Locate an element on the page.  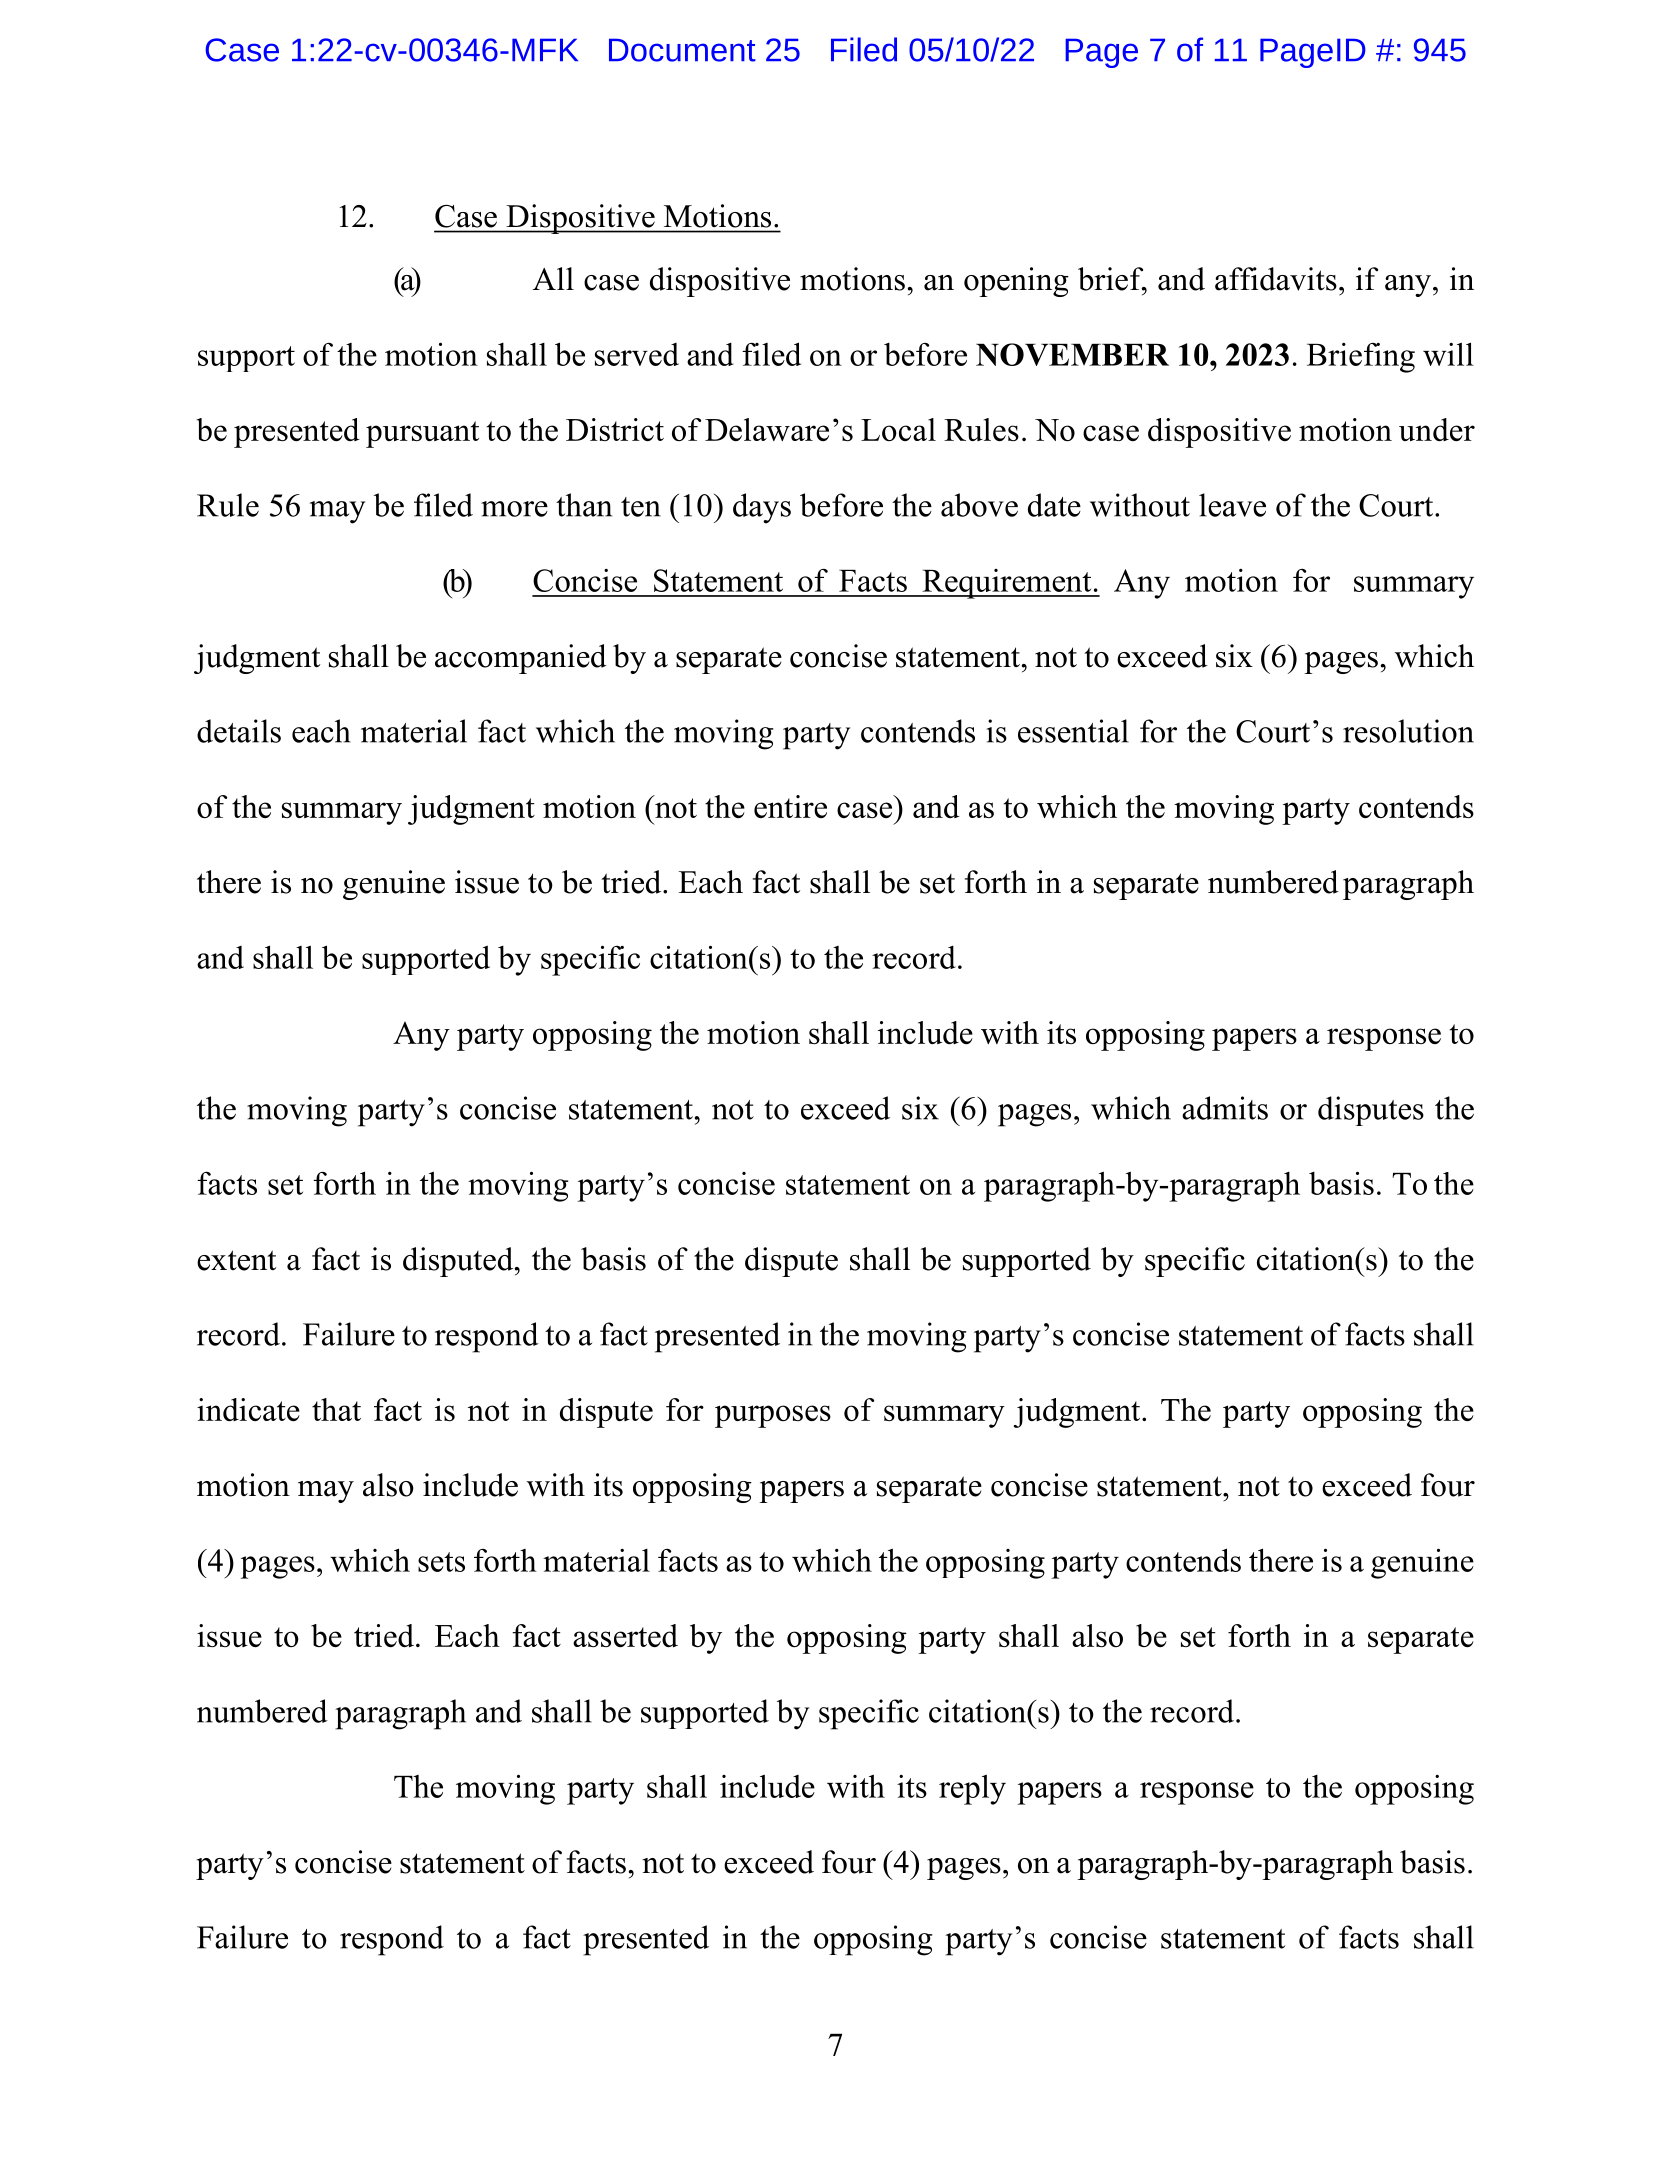
affidavits is located at coordinates (1276, 279).
